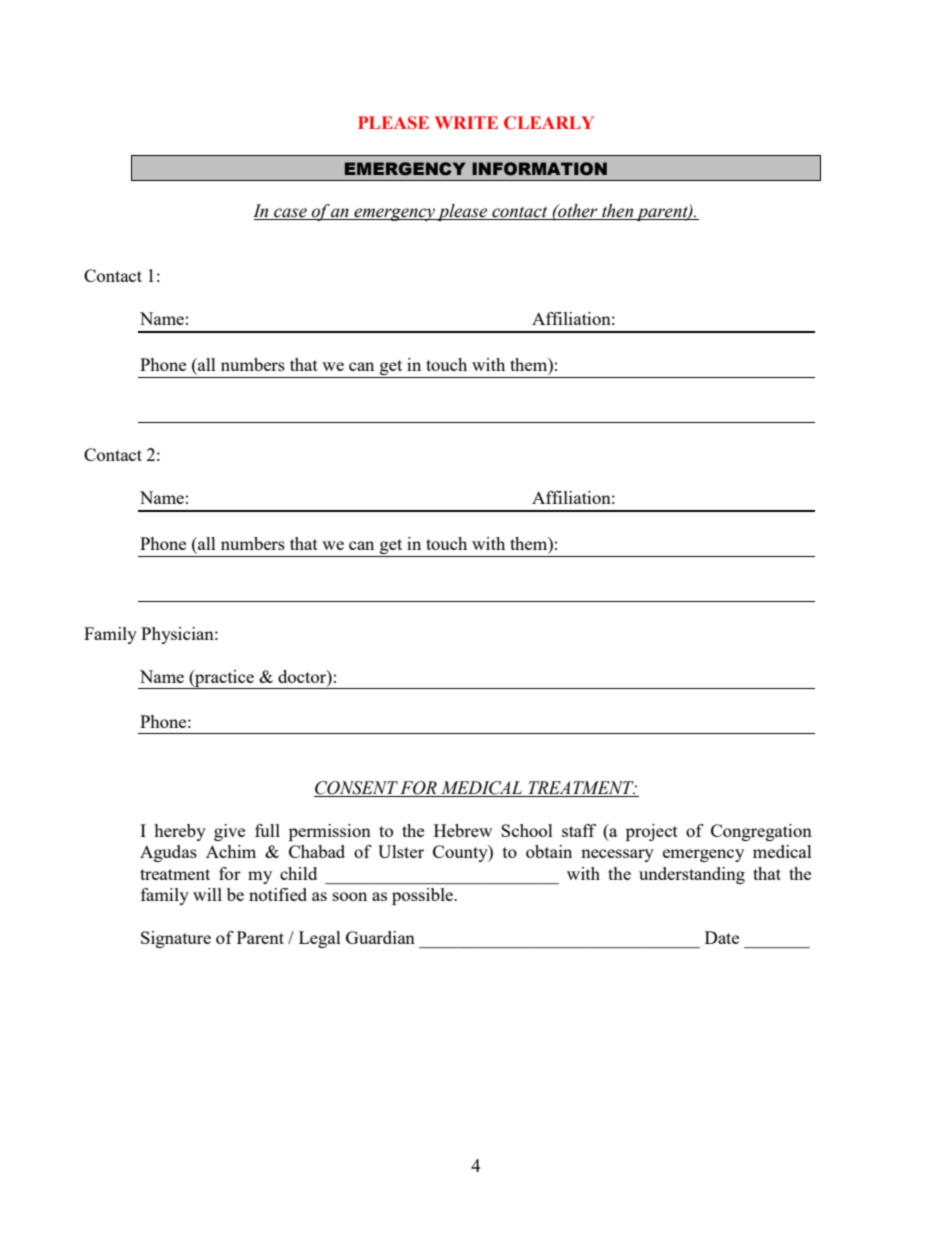  What do you see at coordinates (539, 169) in the screenshot?
I see `INFORMATION` at bounding box center [539, 169].
